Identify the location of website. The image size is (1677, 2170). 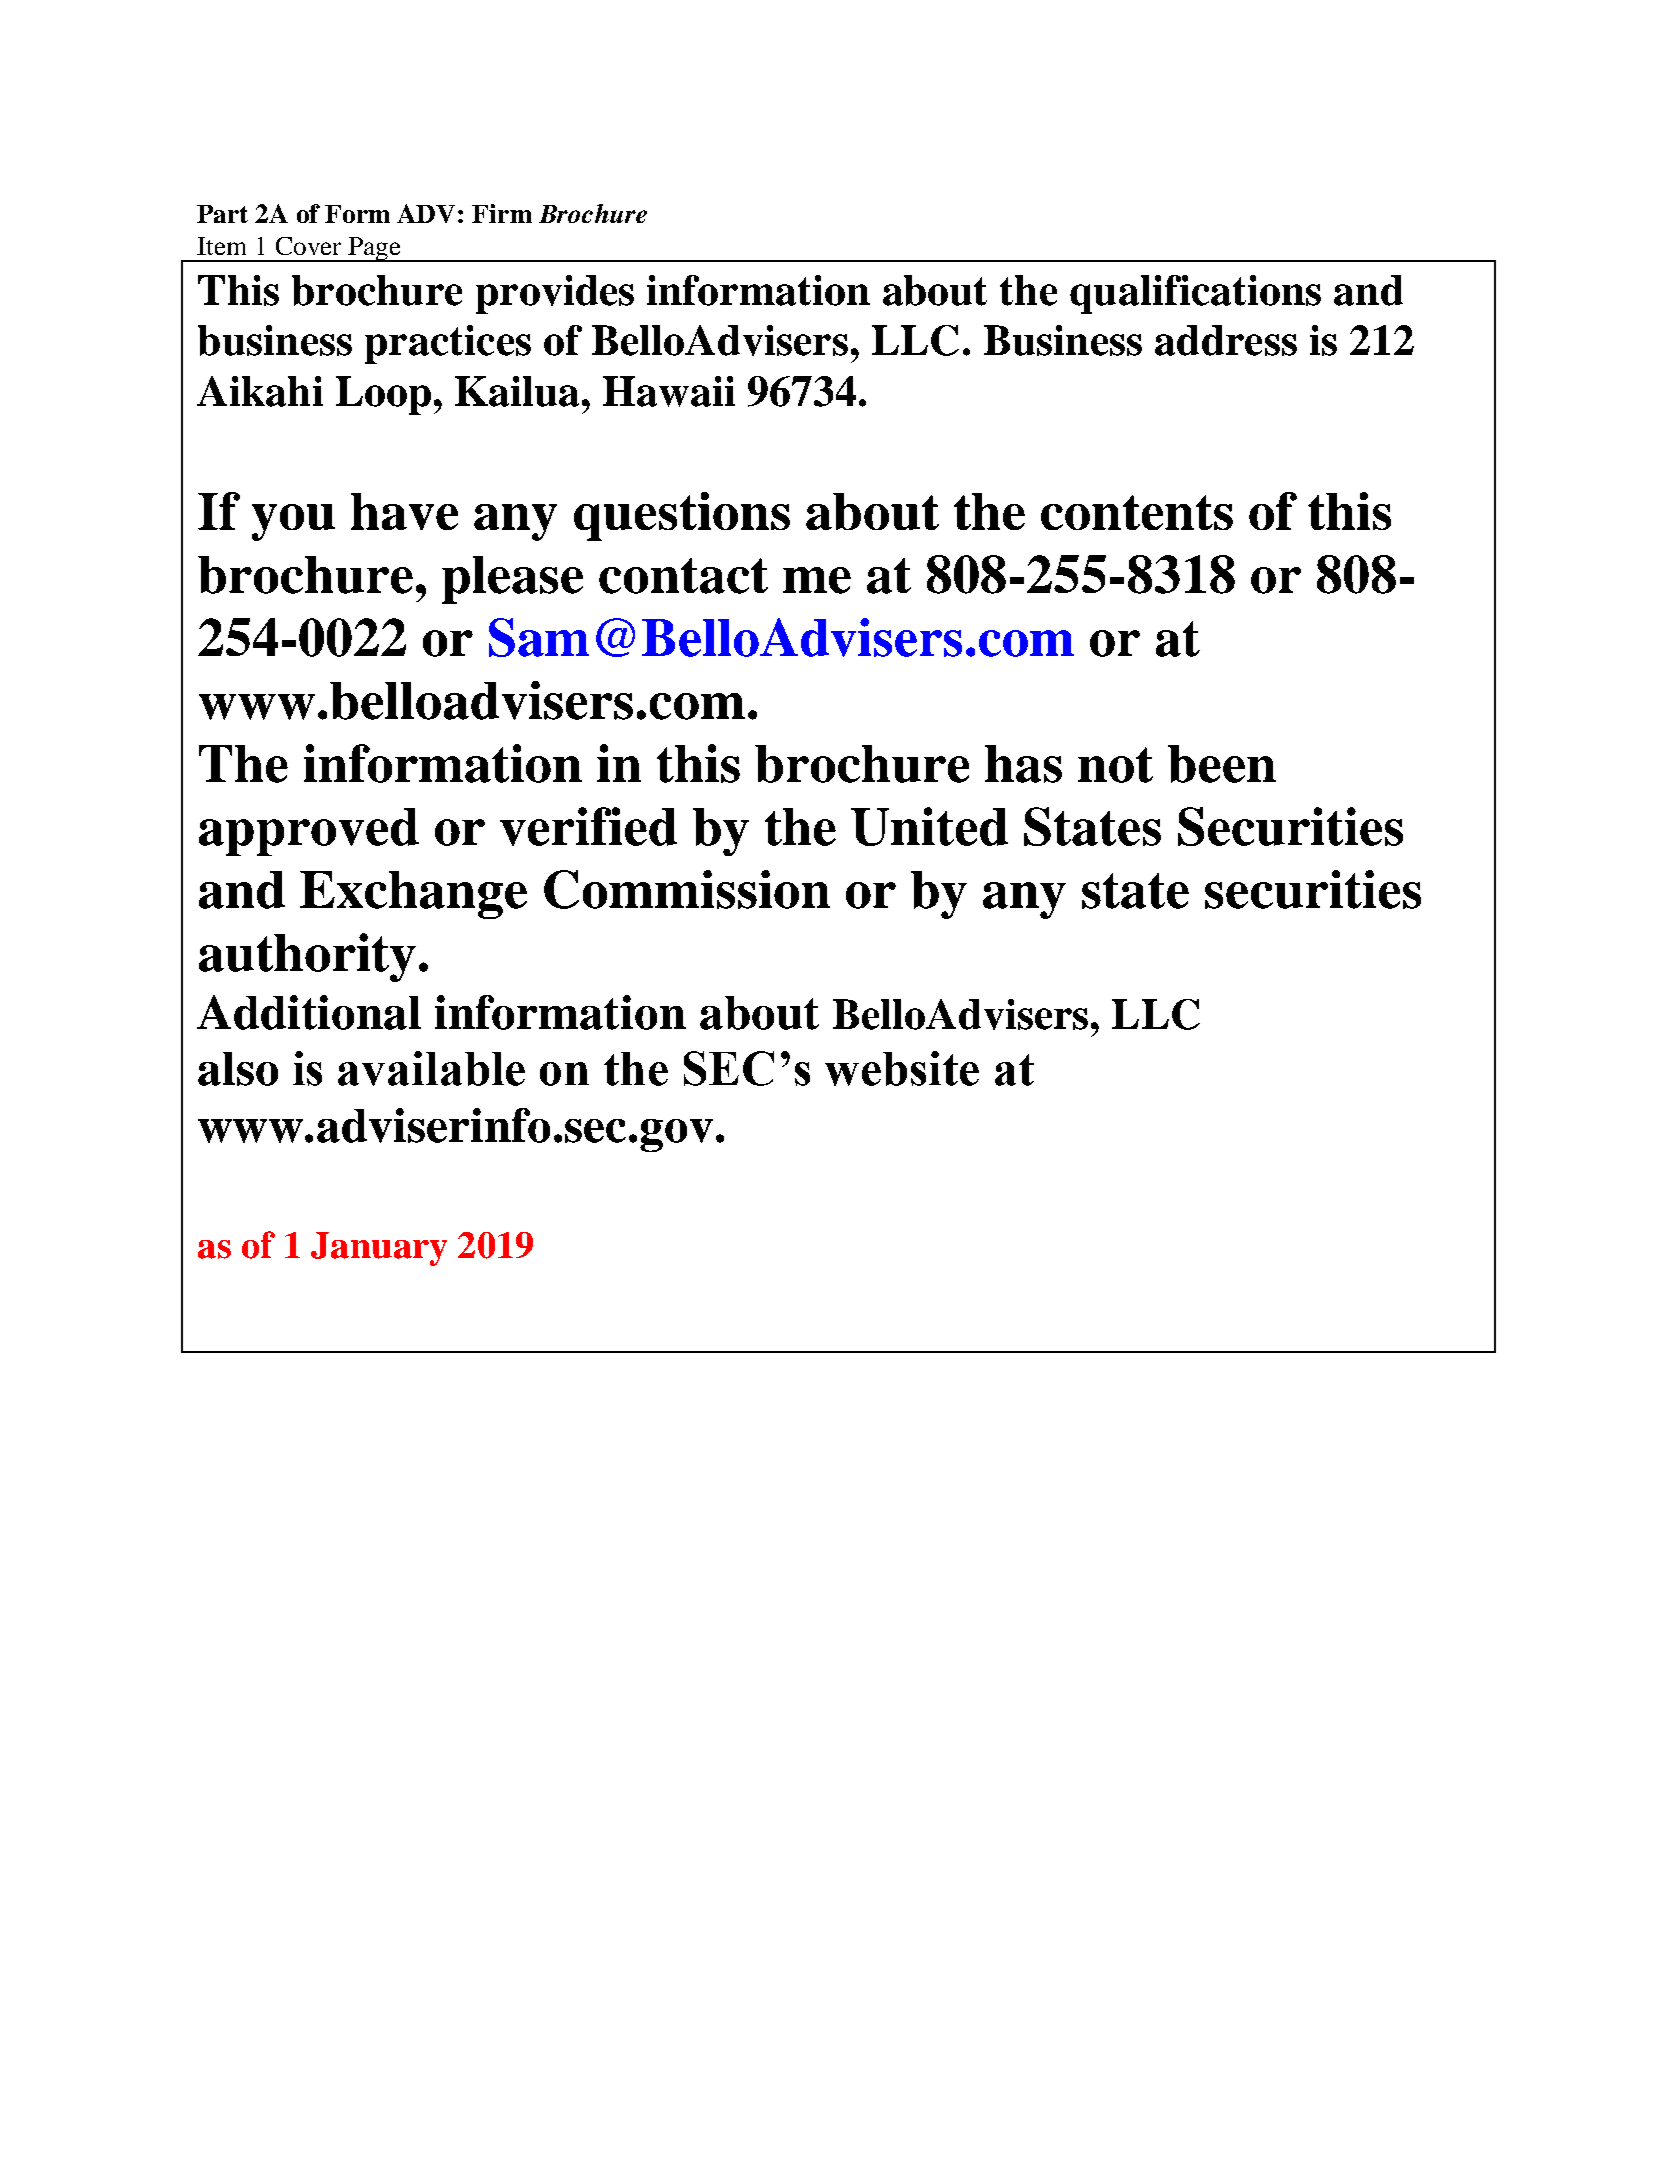
(902, 1068).
